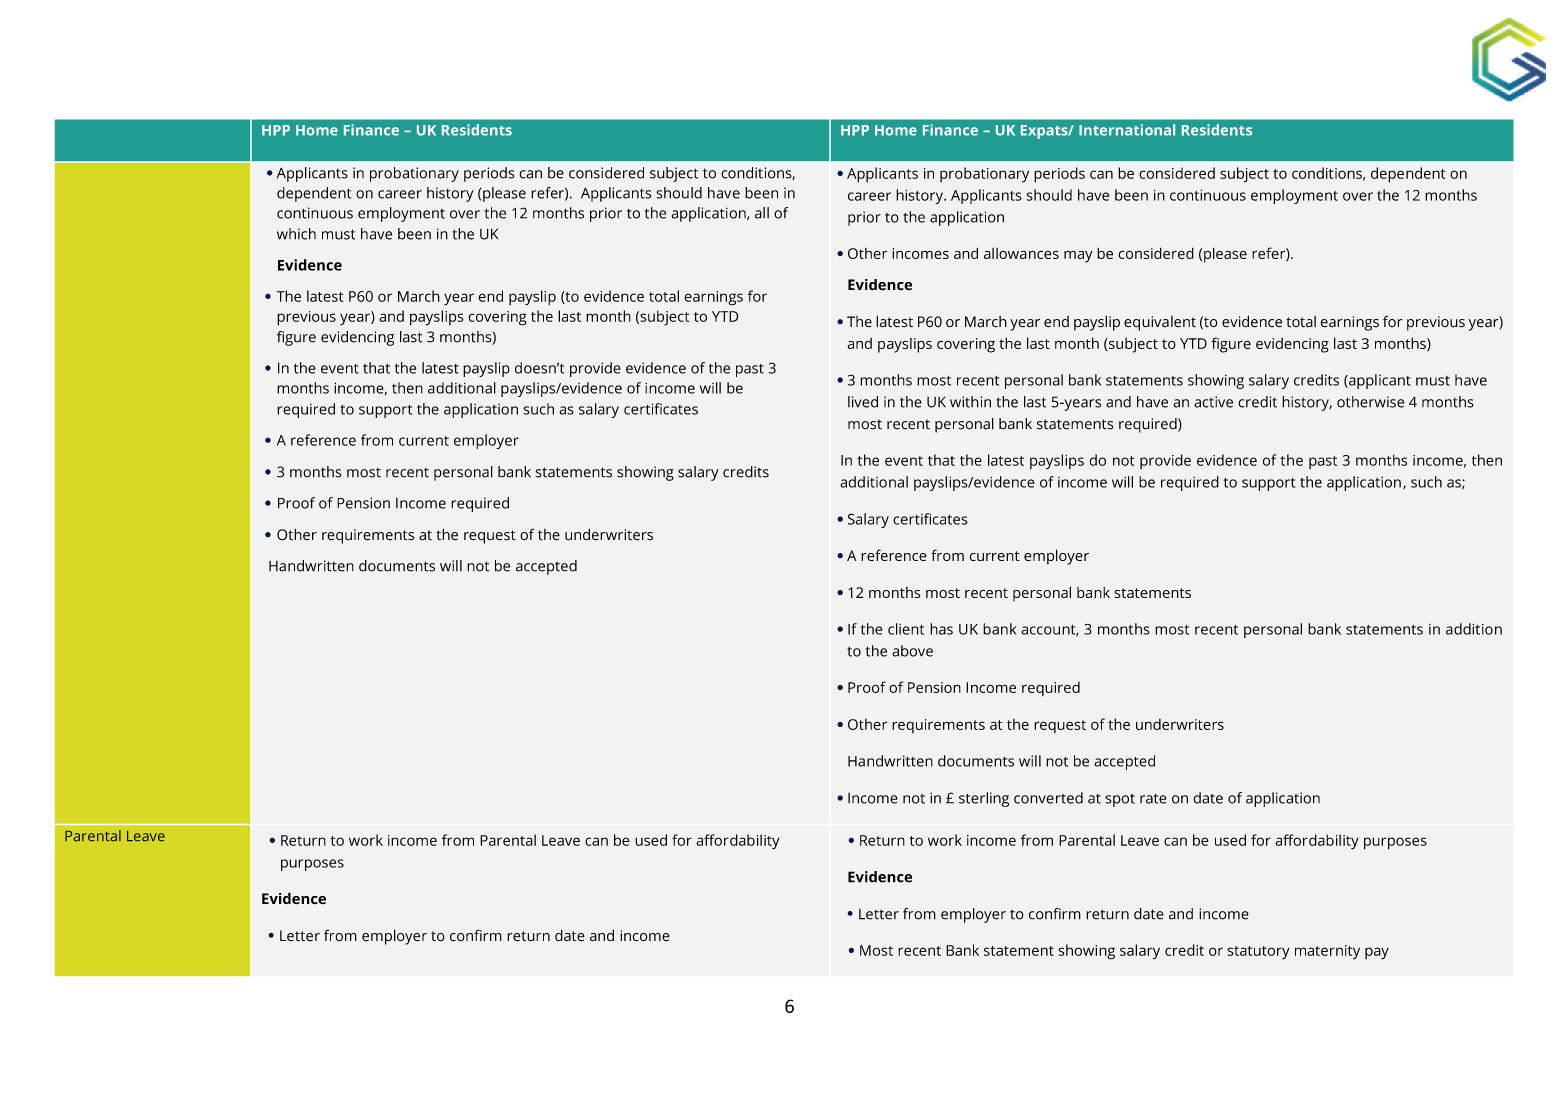  What do you see at coordinates (970, 402) in the image?
I see `within` at bounding box center [970, 402].
